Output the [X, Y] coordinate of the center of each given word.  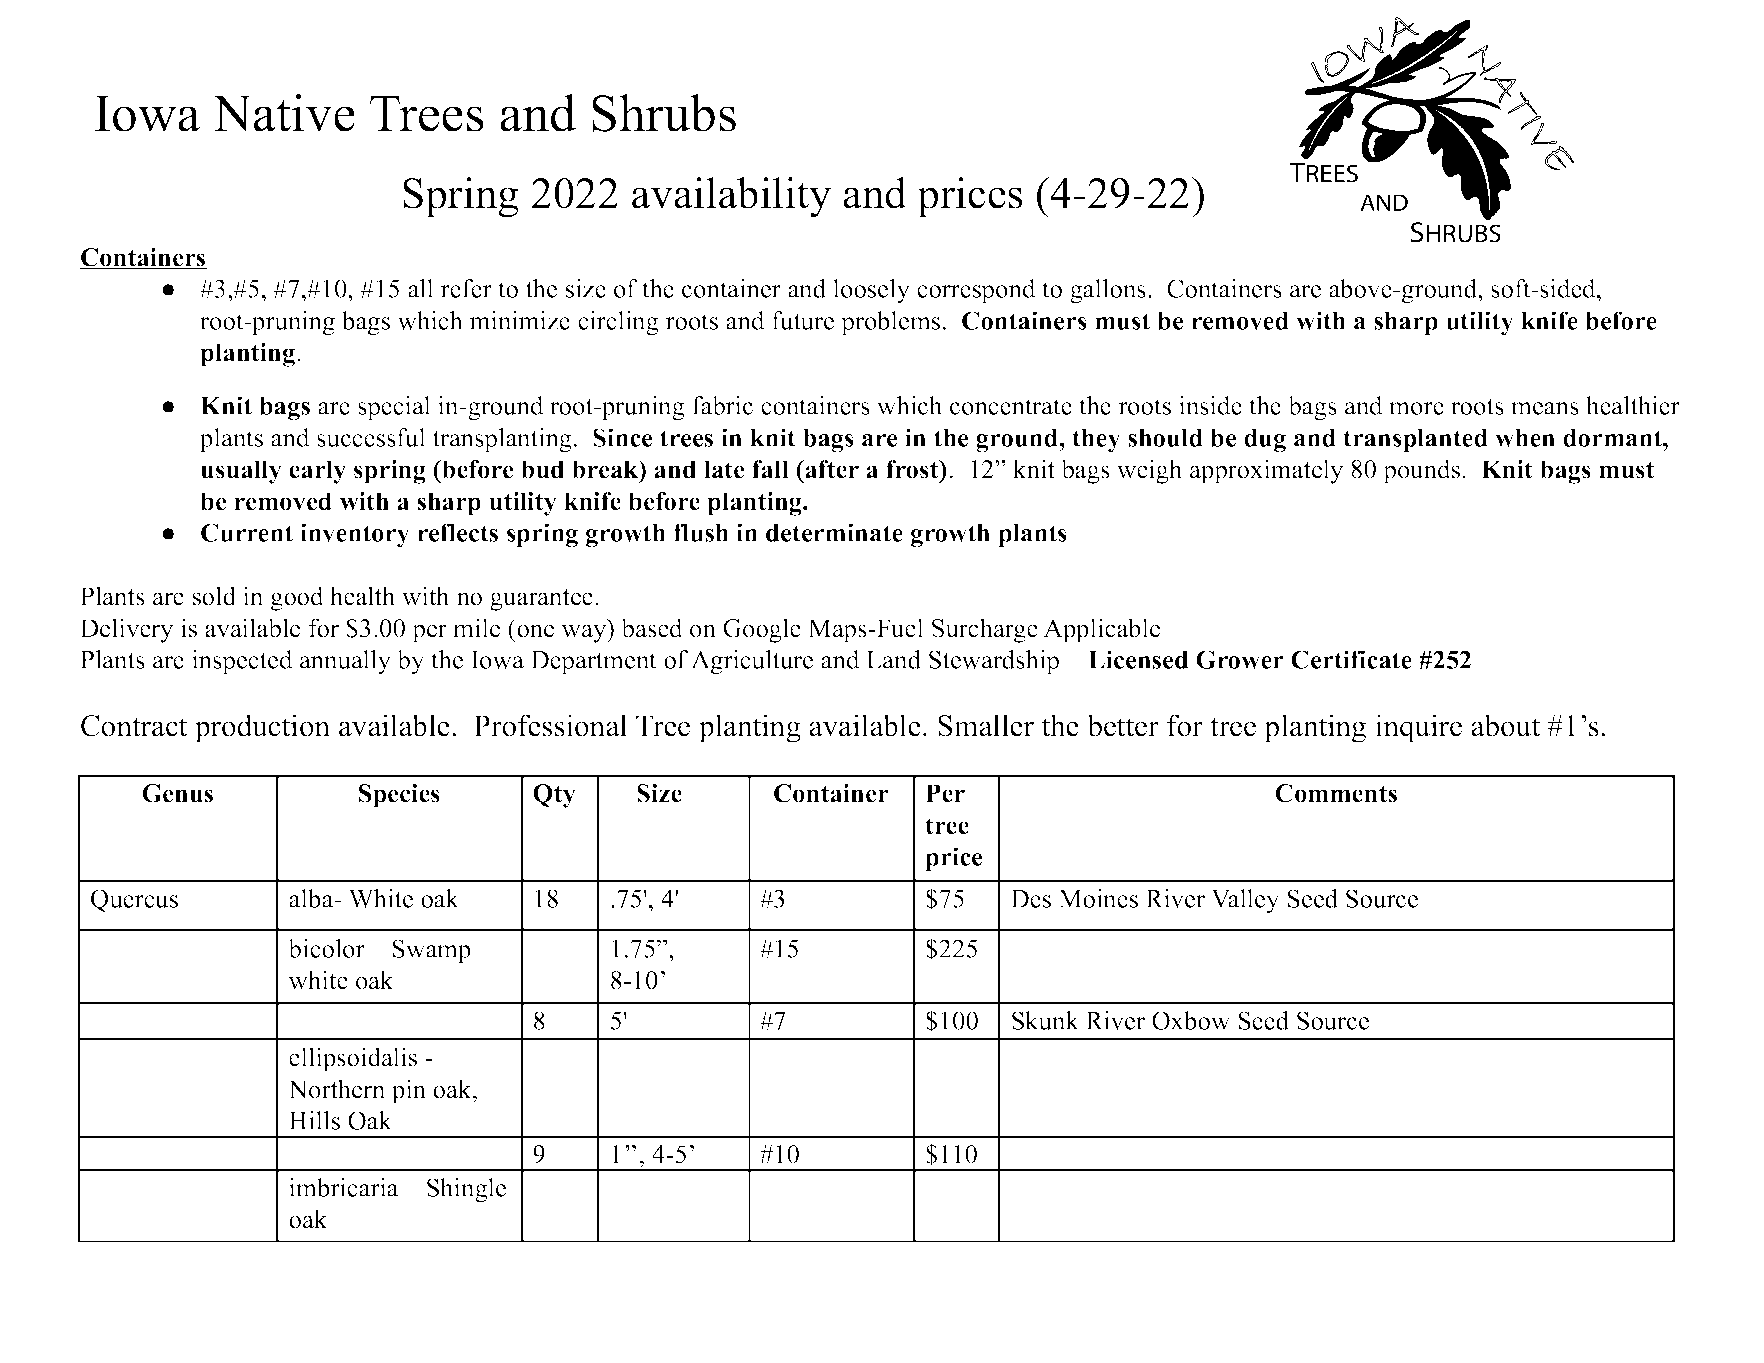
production [262, 728]
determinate [834, 532]
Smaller [986, 725]
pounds [1423, 471]
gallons [1108, 291]
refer [466, 288]
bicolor [326, 948]
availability [731, 197]
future [803, 320]
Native [284, 113]
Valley [1245, 901]
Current [247, 532]
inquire [1418, 728]
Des [1031, 899]
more [1416, 408]
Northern [336, 1089]
